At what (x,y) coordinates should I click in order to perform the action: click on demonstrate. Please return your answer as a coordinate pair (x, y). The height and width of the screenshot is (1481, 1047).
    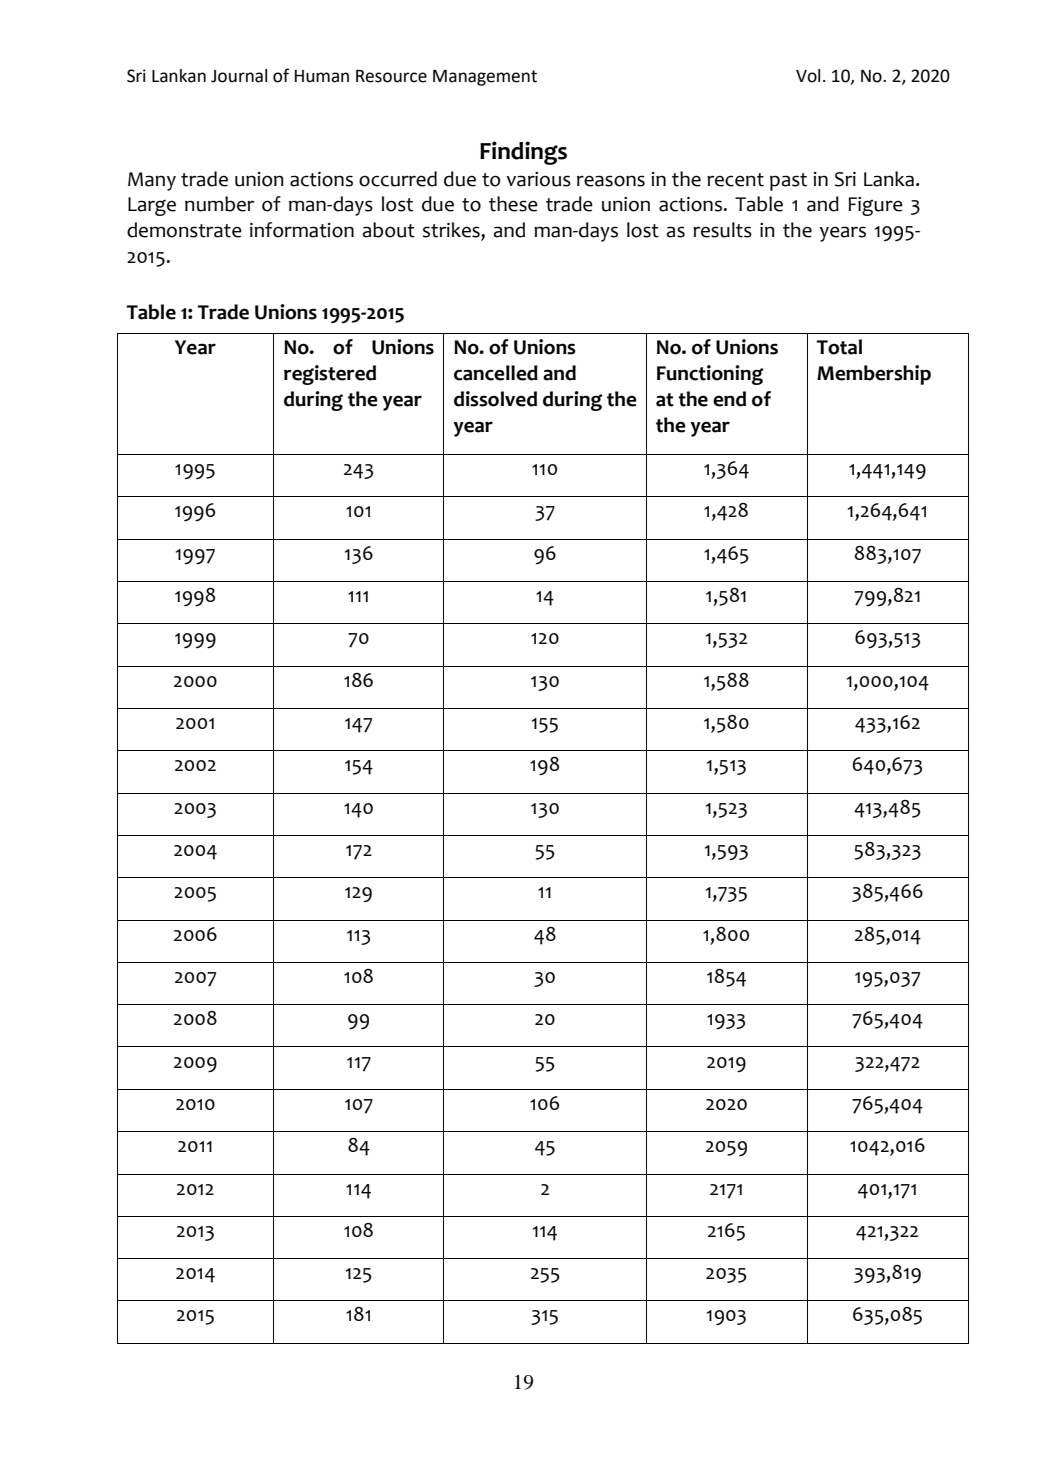
    Looking at the image, I should click on (184, 230).
